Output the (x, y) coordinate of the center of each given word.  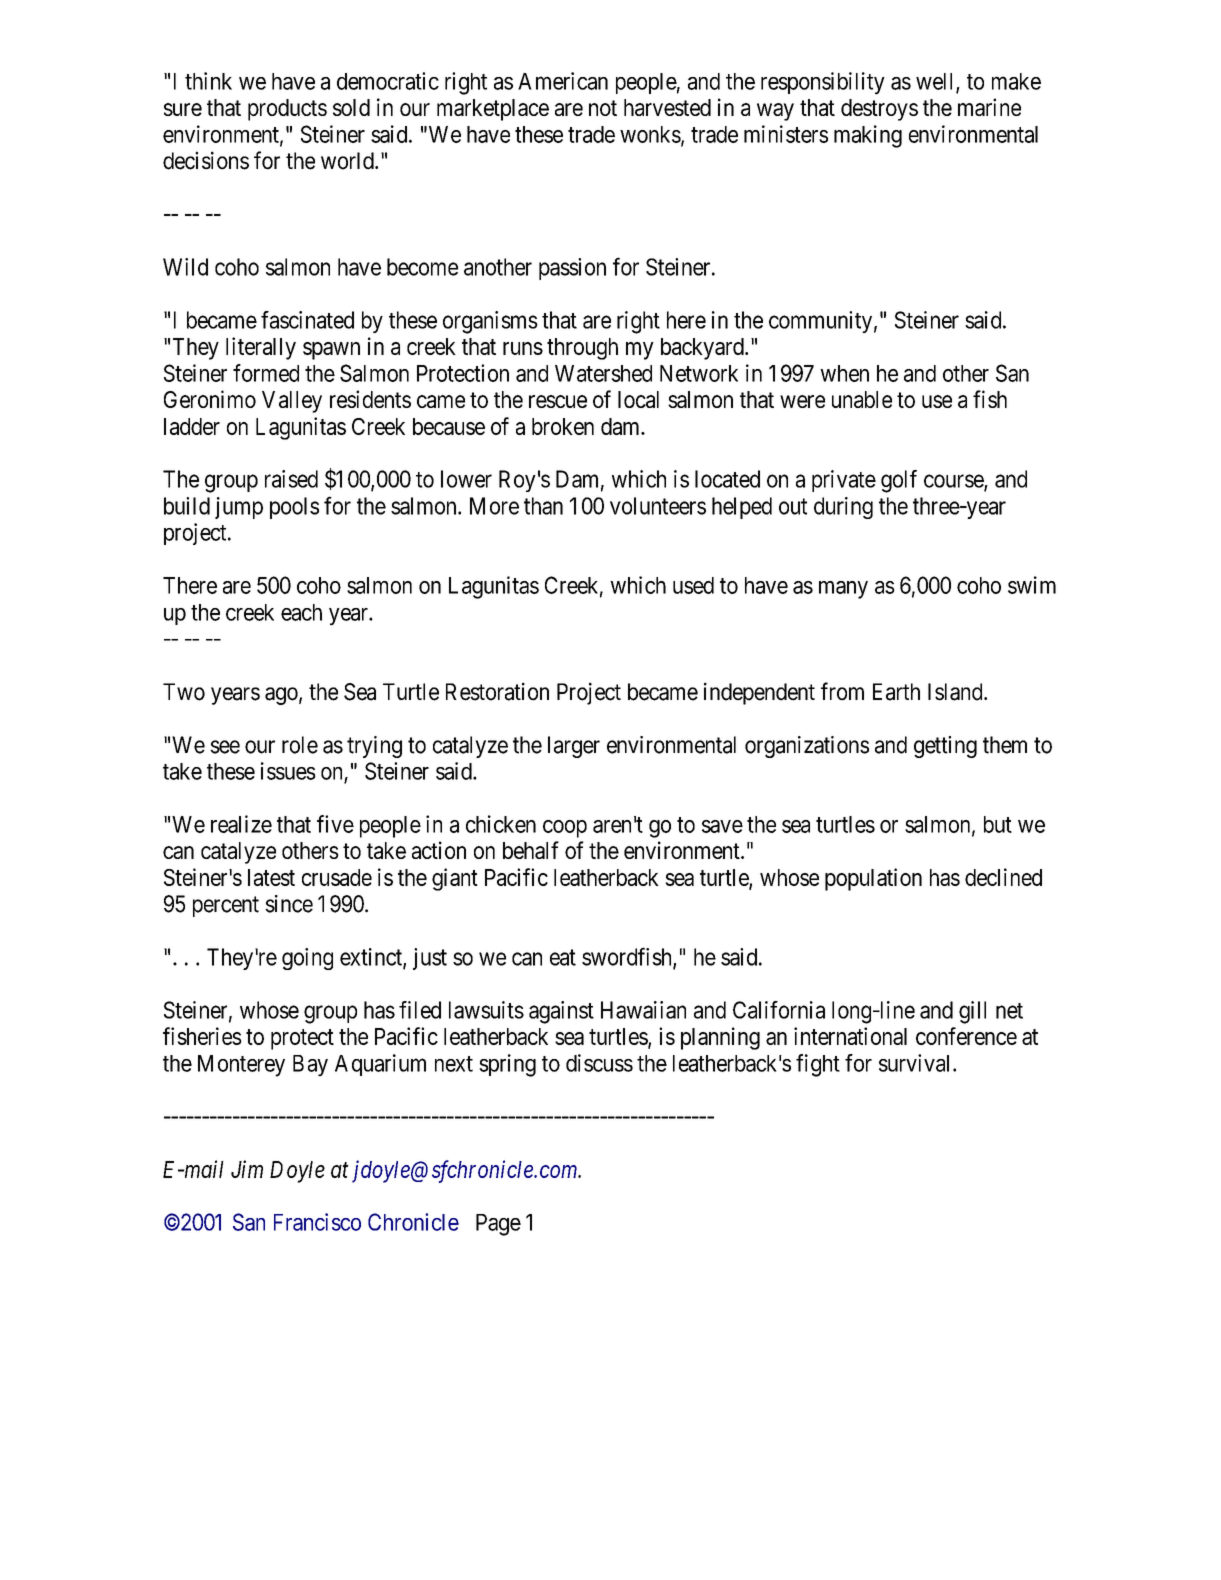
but (998, 824)
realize (241, 824)
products (287, 110)
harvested (667, 107)
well (936, 82)
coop (565, 829)
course (954, 482)
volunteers (658, 506)
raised (291, 479)
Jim (247, 1169)
